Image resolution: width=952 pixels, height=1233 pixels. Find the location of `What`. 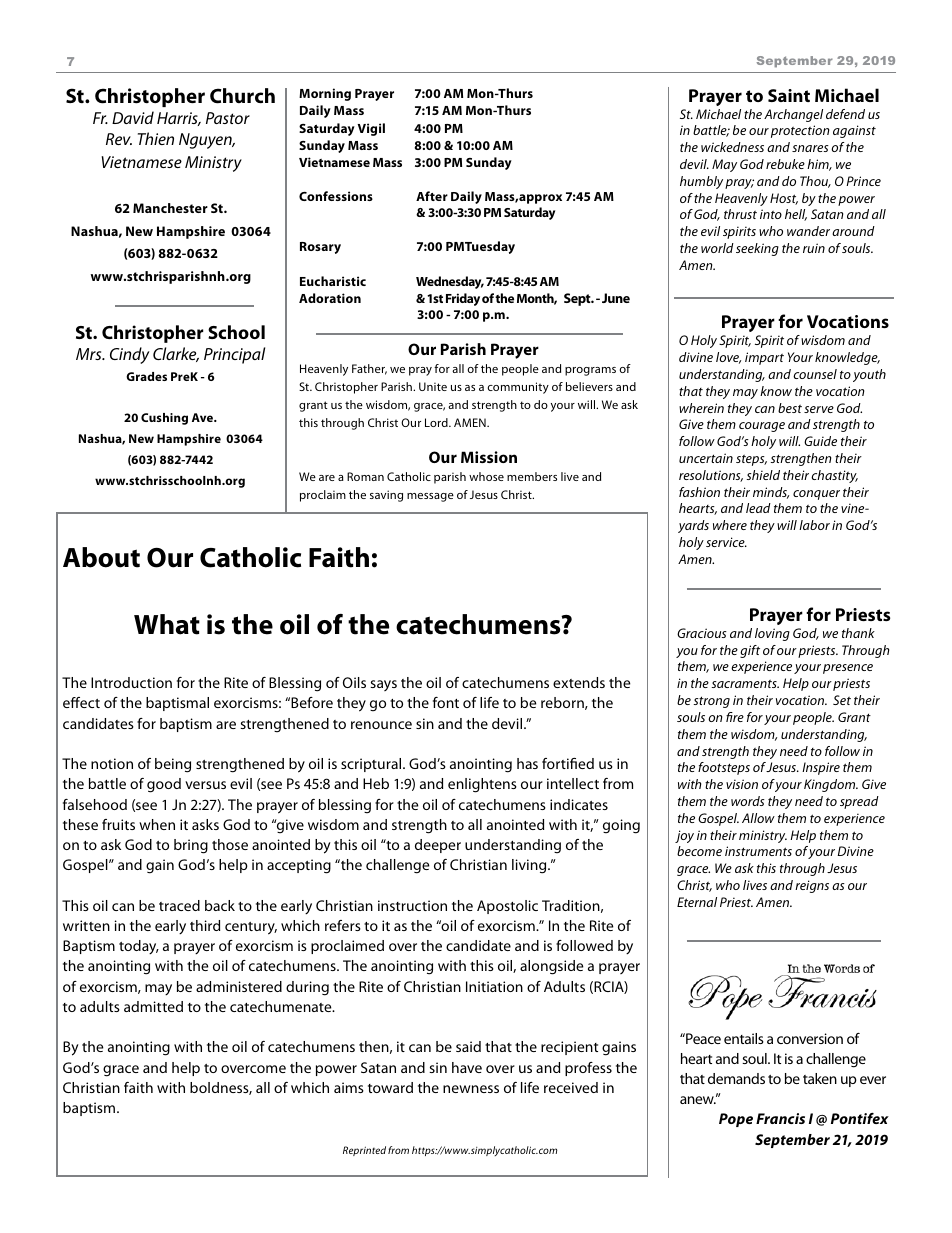

What is located at coordinates (167, 624).
